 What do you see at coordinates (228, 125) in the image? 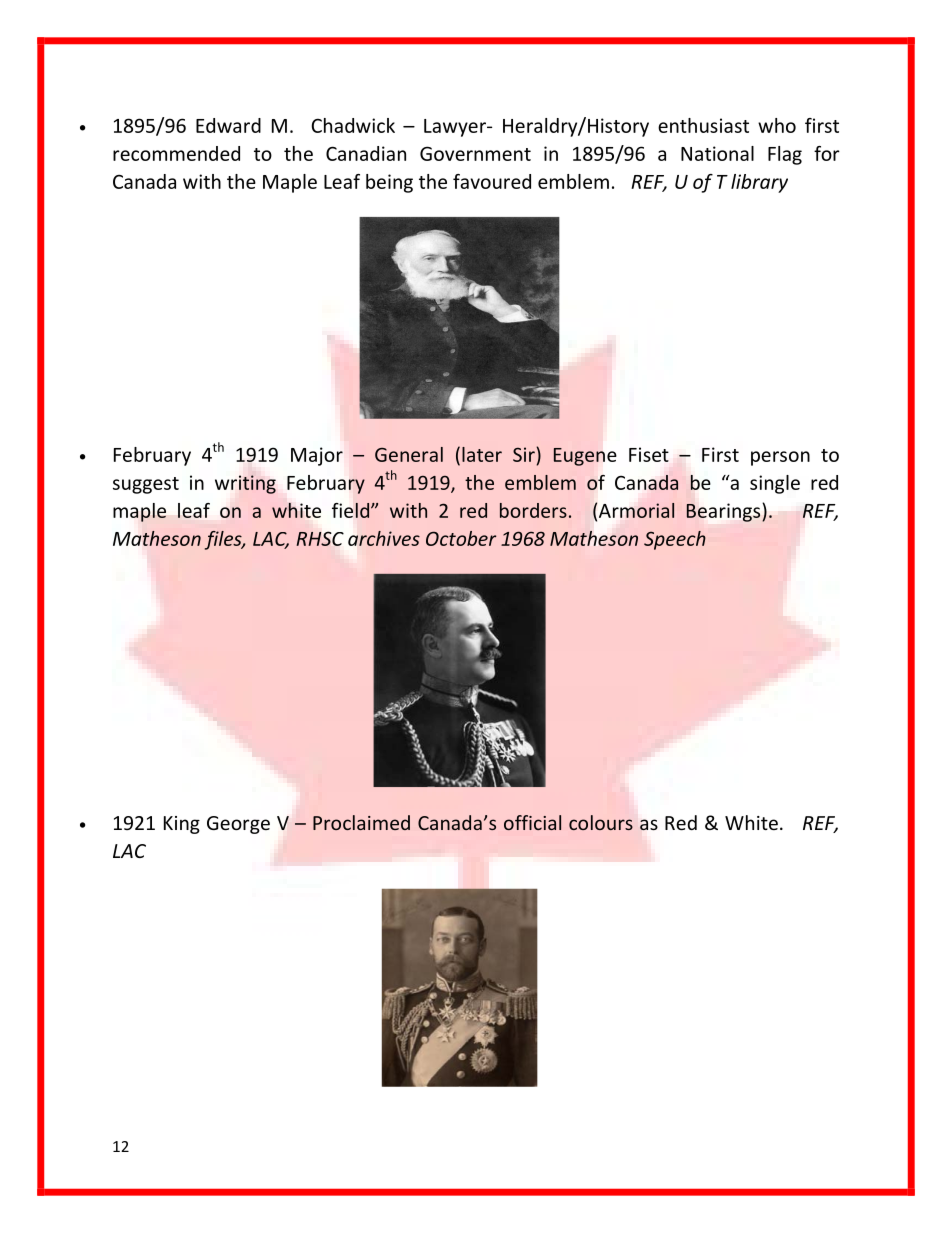
I see `Edward` at bounding box center [228, 125].
